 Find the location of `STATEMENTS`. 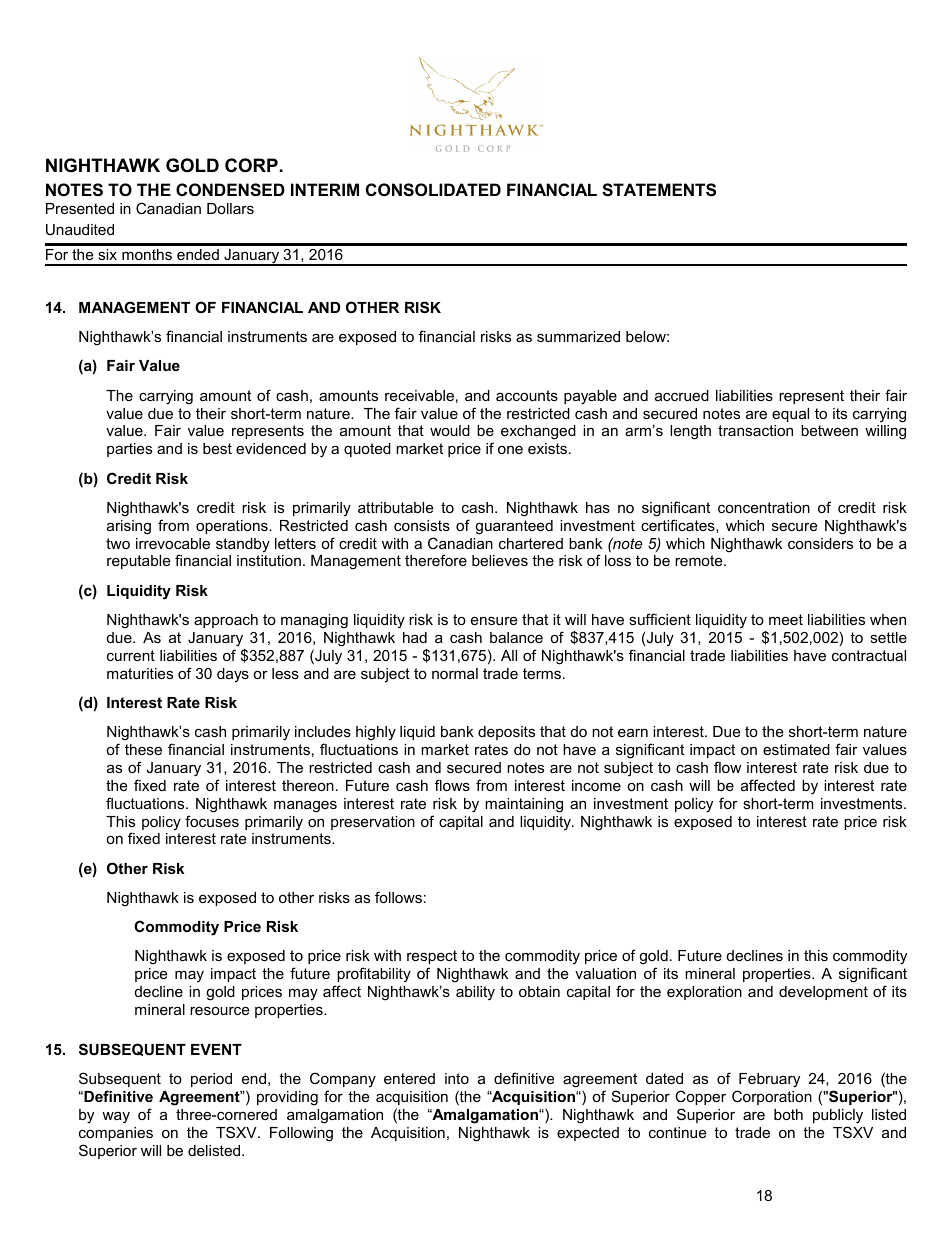

STATEMENTS is located at coordinates (659, 190).
